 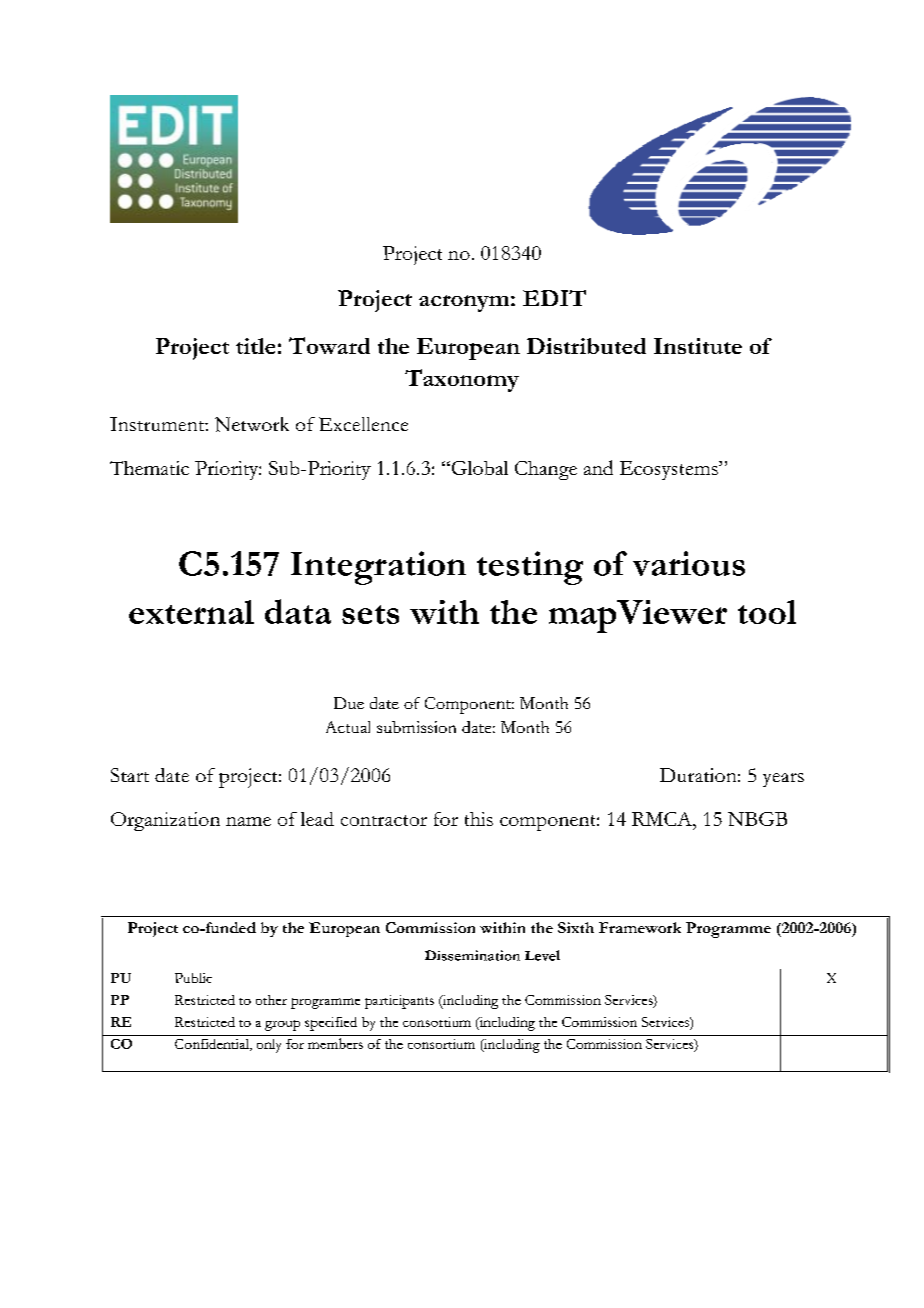 What do you see at coordinates (698, 346) in the document?
I see `Institute` at bounding box center [698, 346].
